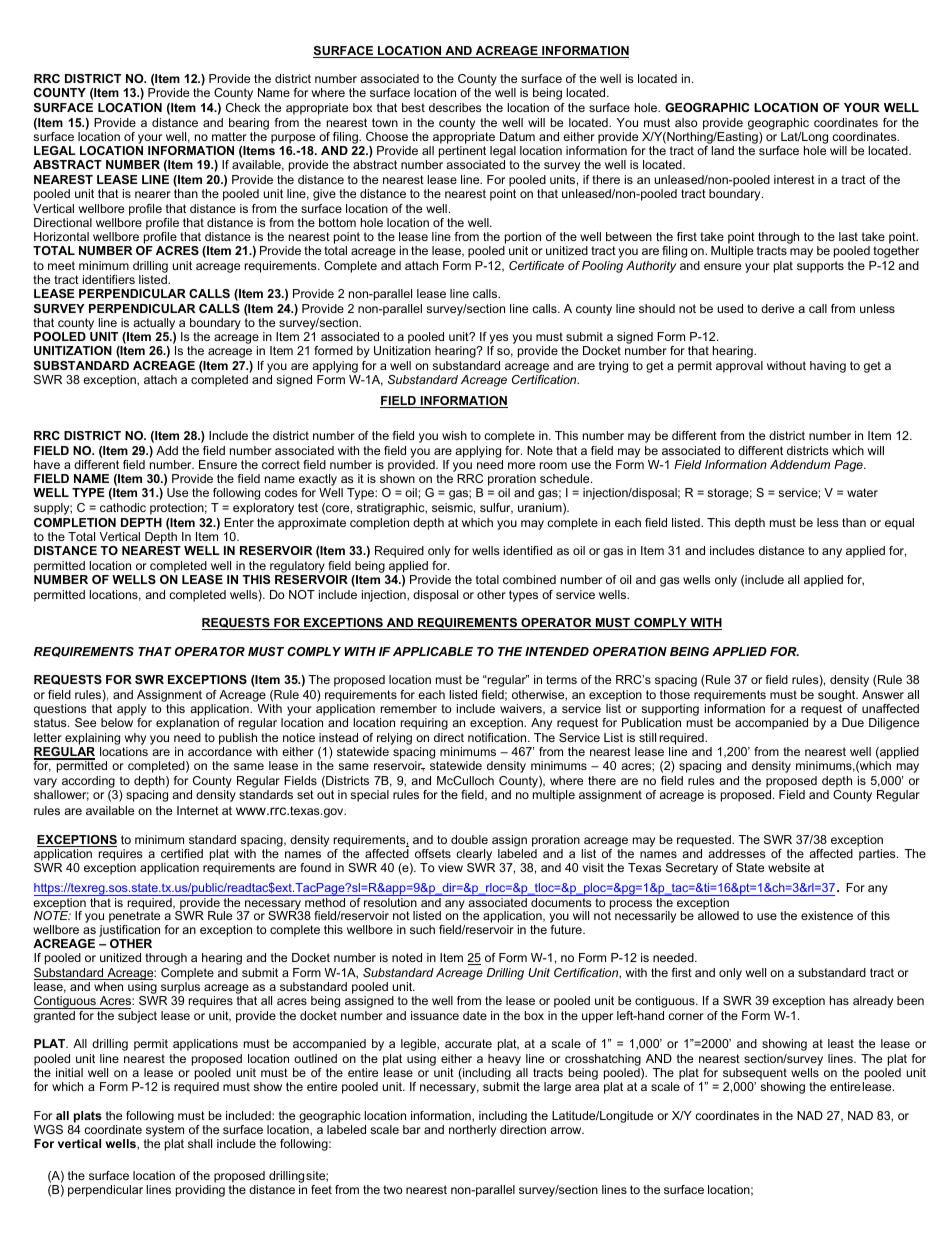 The image size is (952, 1233). Describe the element at coordinates (794, 179) in the screenshot. I see `interest` at that location.
